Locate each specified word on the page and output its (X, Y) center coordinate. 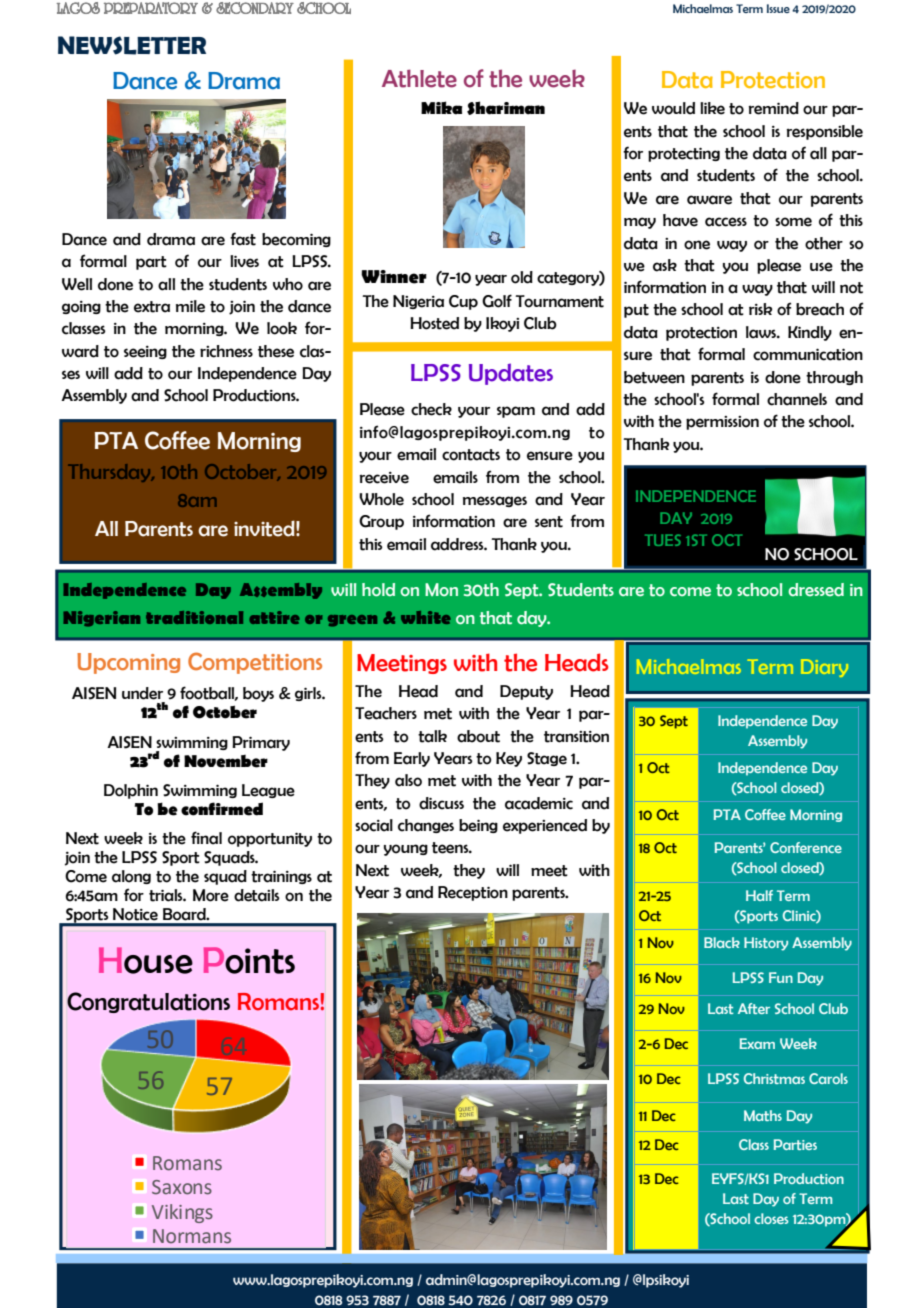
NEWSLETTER (132, 45)
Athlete (419, 78)
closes (771, 1218)
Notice (135, 914)
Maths (763, 1115)
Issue (778, 8)
